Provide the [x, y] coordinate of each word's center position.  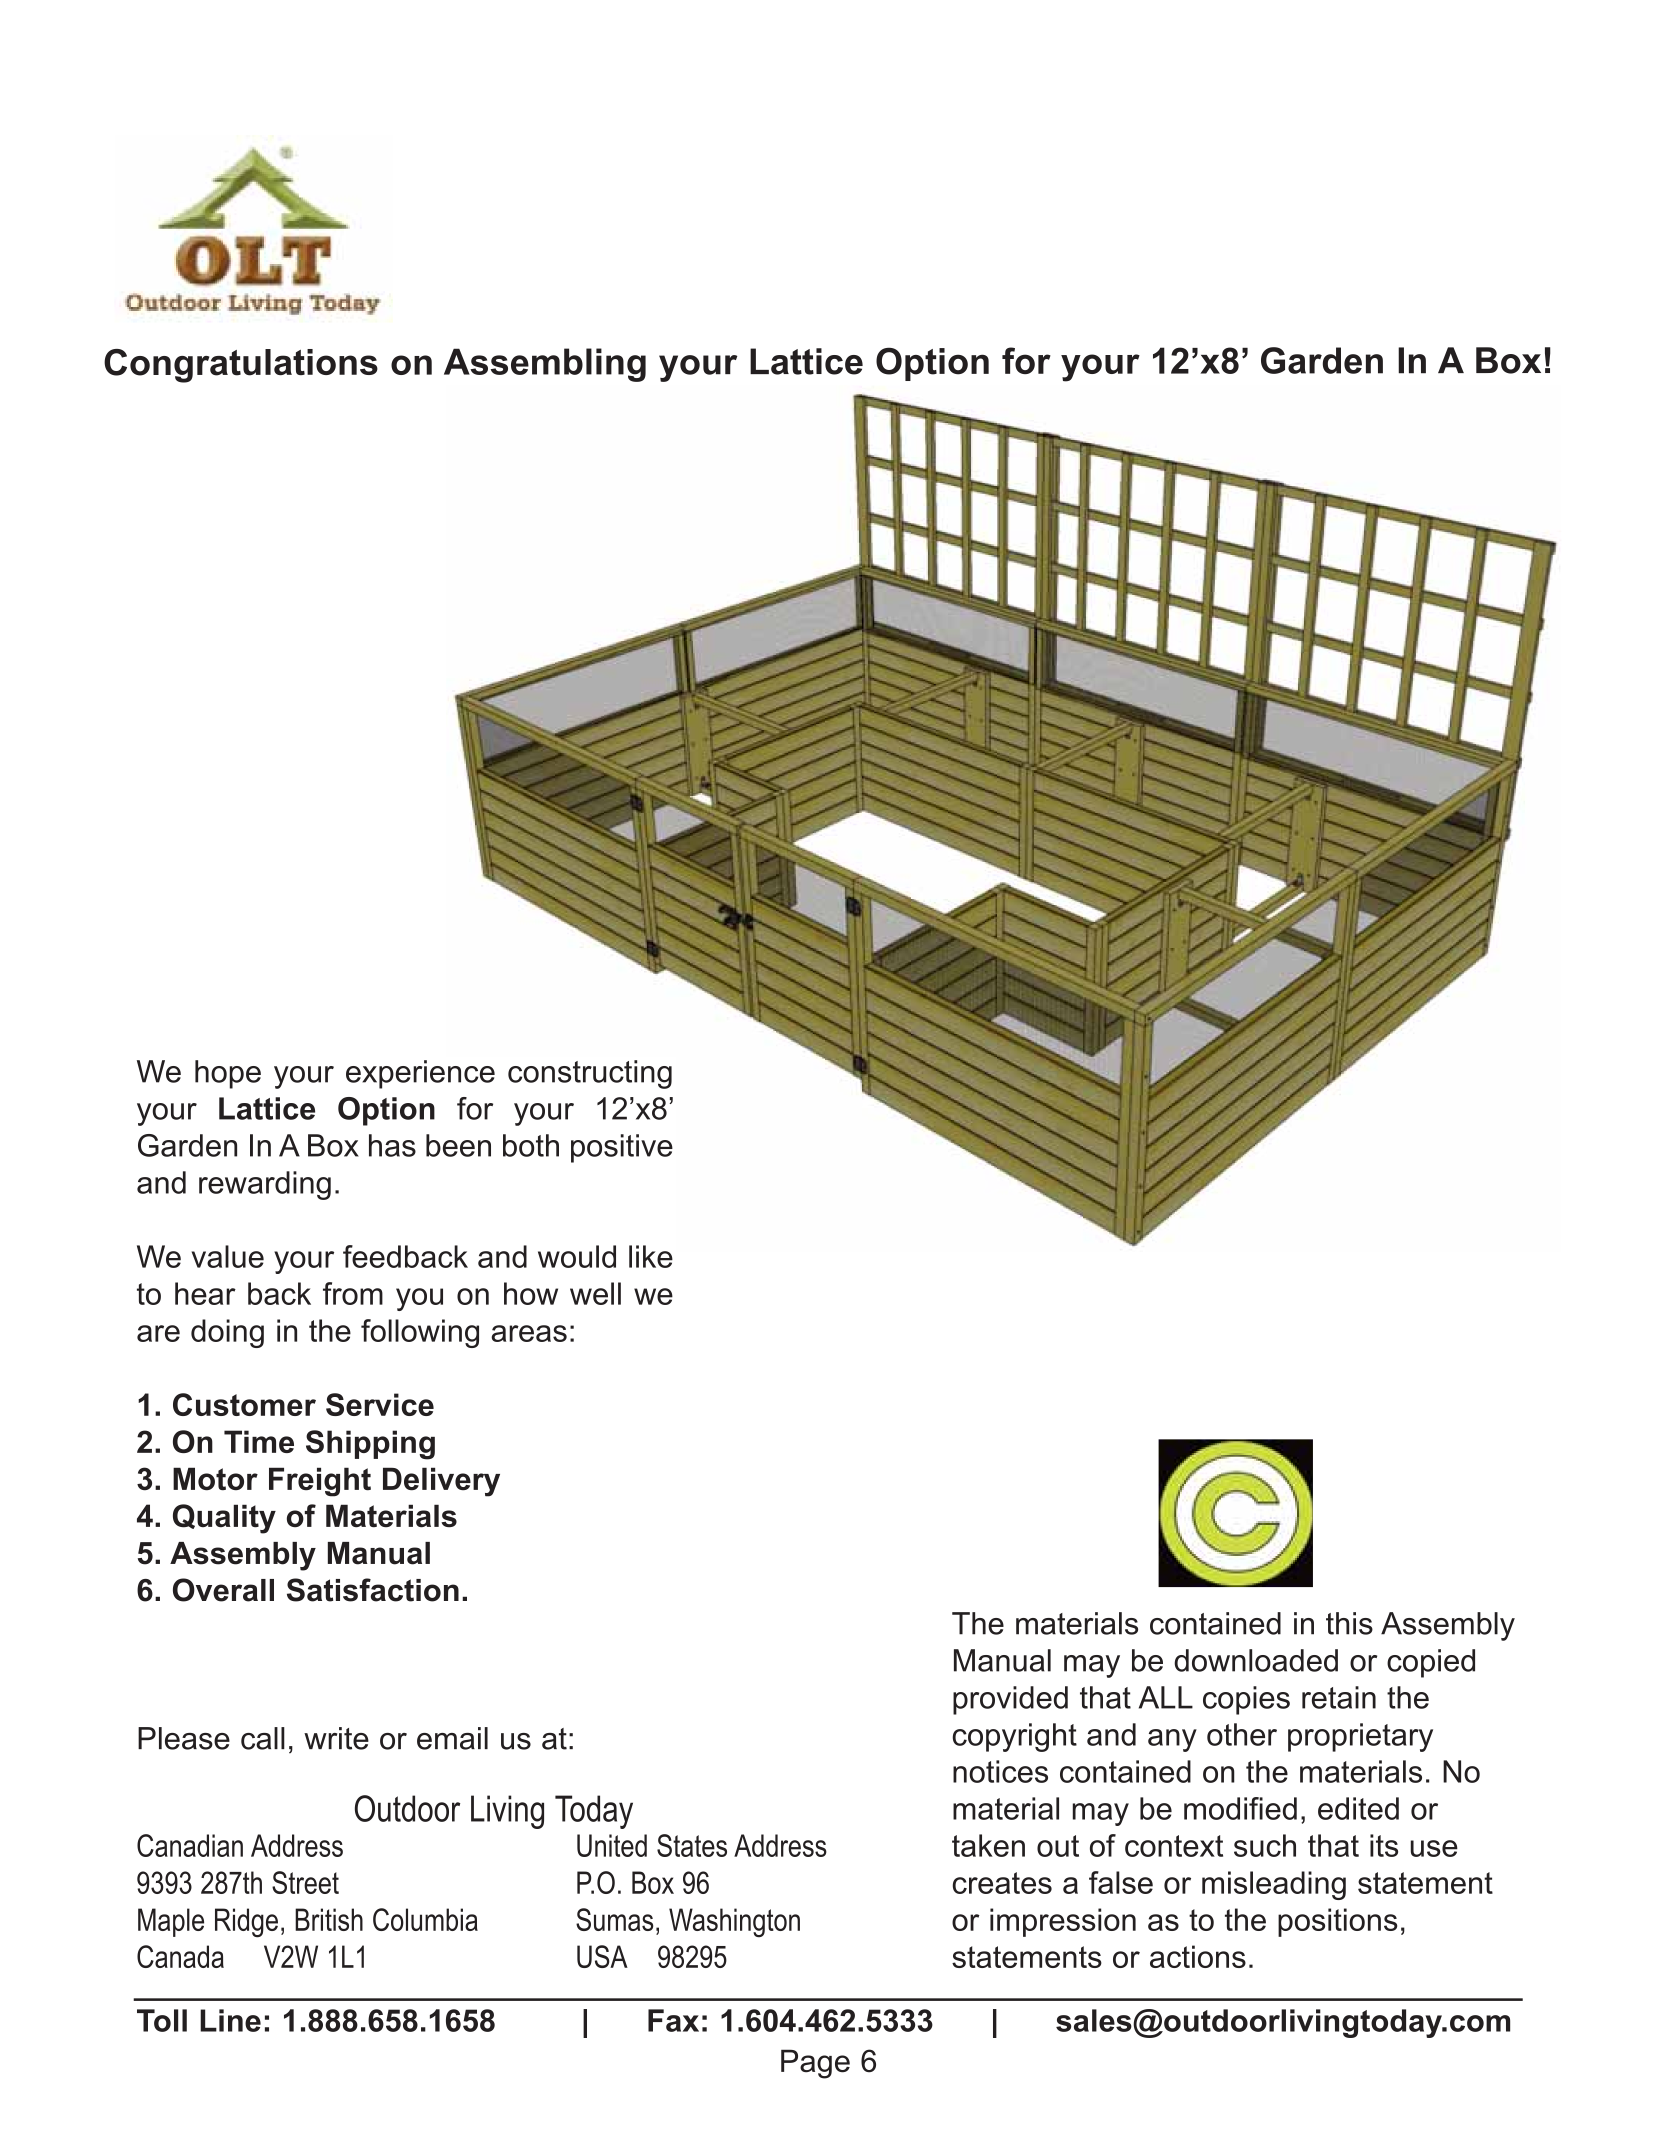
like [651, 1256]
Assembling [545, 365]
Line [230, 2020]
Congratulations [241, 366]
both [531, 1145]
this [1349, 1623]
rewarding [265, 1185]
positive [622, 1148]
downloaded [1256, 1660]
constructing [590, 1074]
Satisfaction [373, 1590]
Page [815, 2064]
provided [1010, 1700]
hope [228, 1074]
